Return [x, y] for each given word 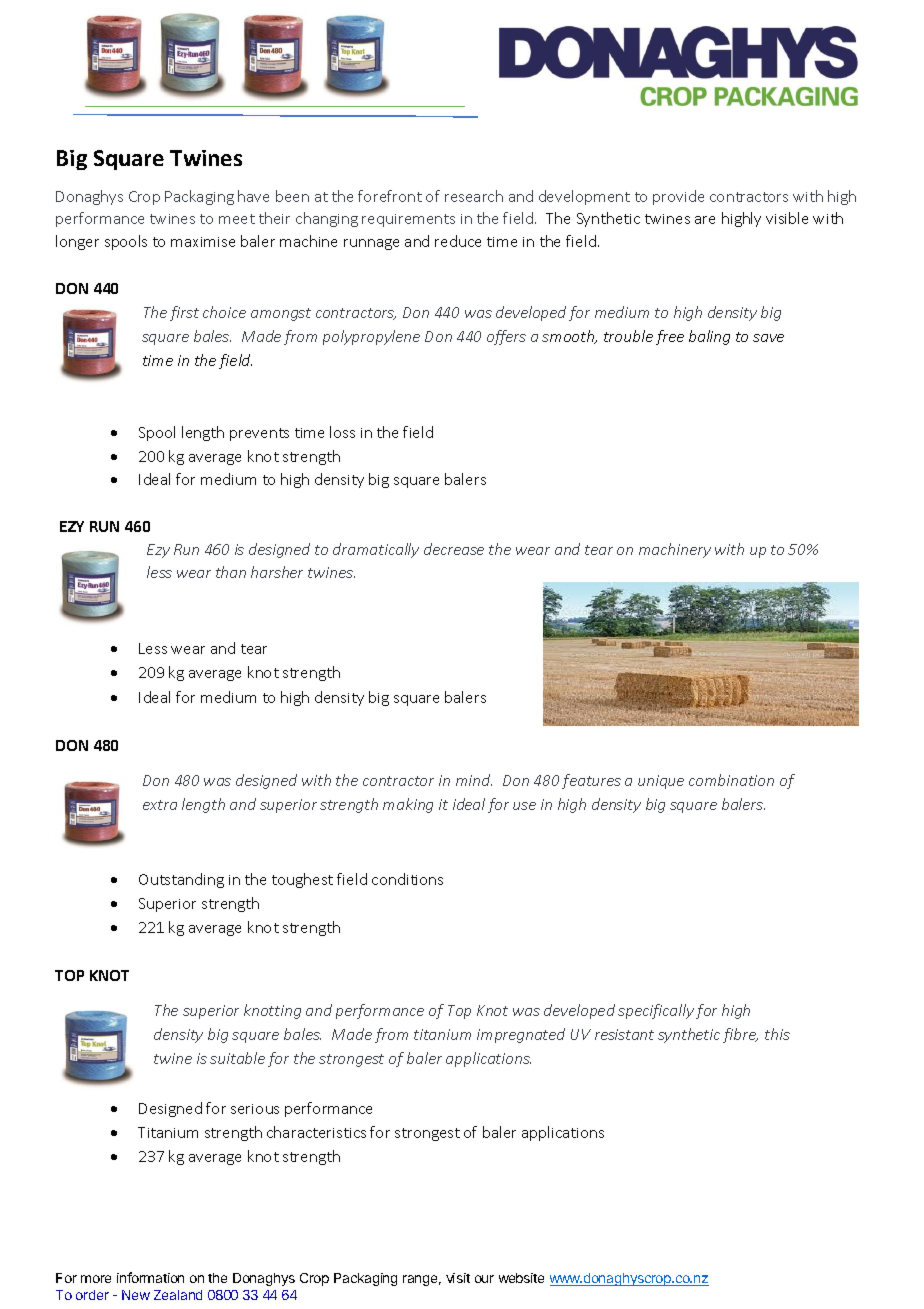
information [150, 1277]
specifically [656, 1011]
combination [731, 780]
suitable [237, 1058]
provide [678, 197]
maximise [203, 242]
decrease [454, 549]
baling [709, 337]
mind [474, 780]
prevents [259, 434]
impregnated [521, 1035]
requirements [408, 220]
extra [160, 805]
